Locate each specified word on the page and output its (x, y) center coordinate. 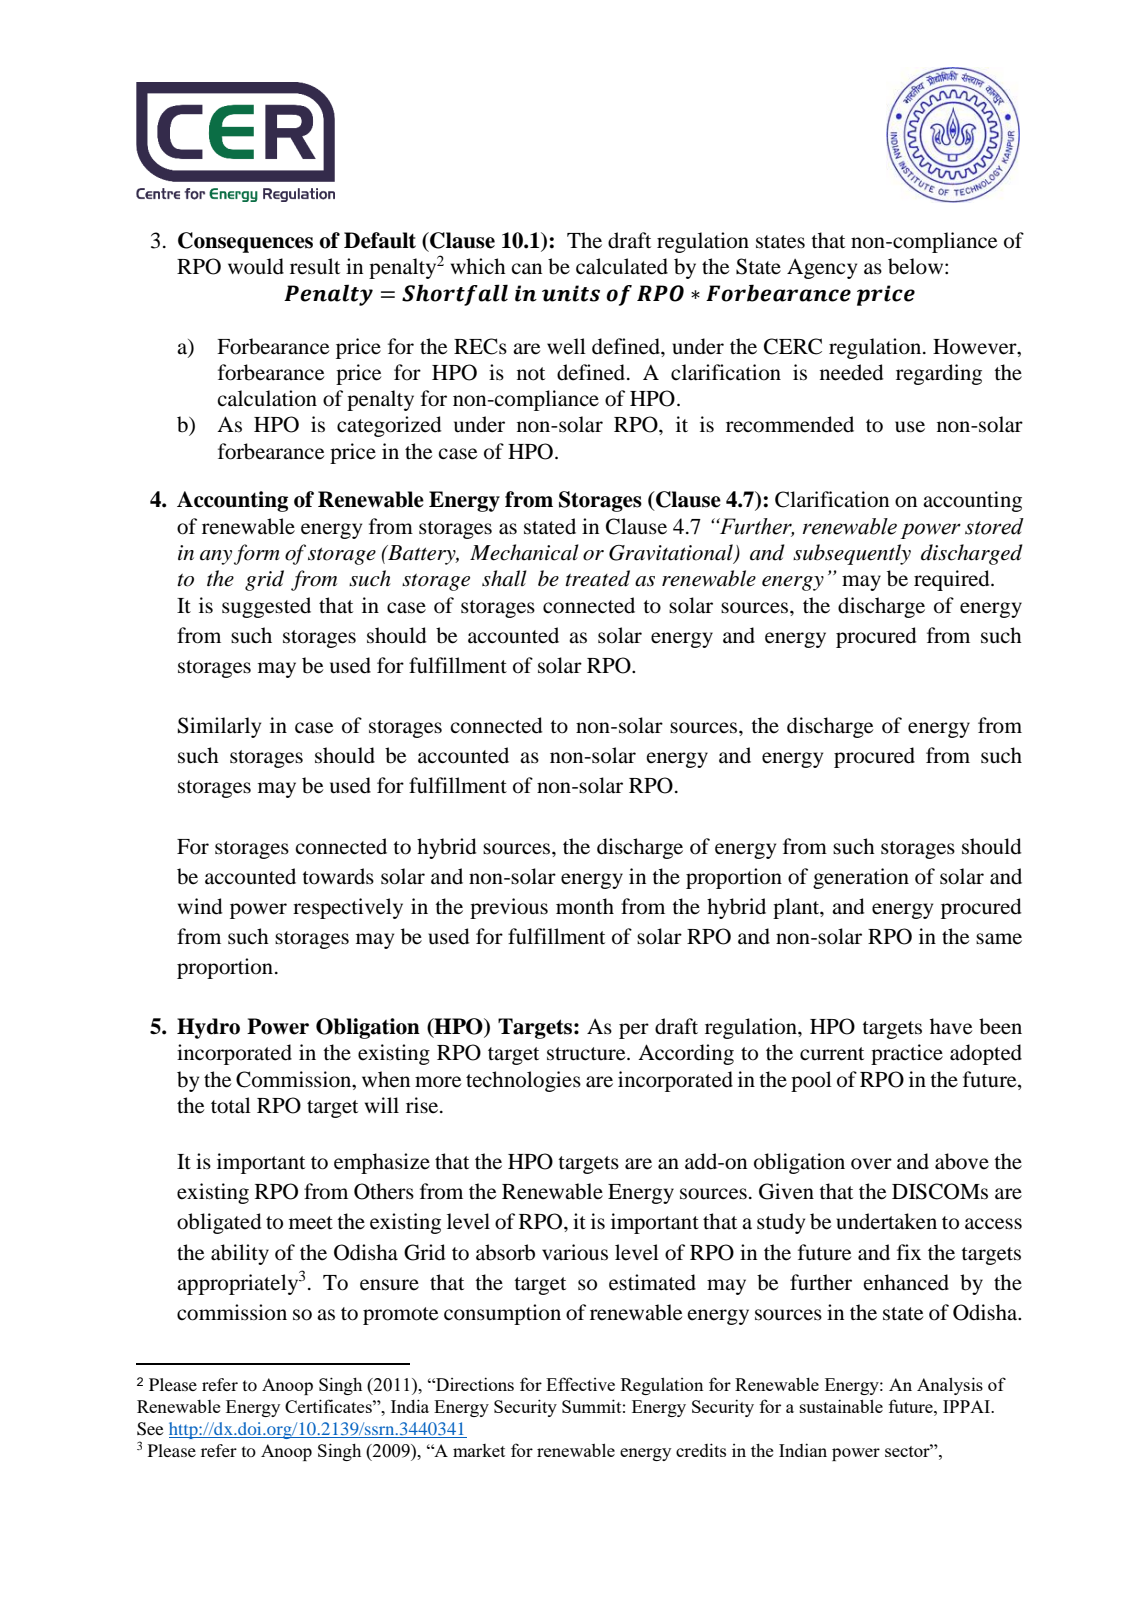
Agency (822, 269)
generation (861, 878)
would (256, 266)
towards (338, 876)
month (585, 906)
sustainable (841, 1406)
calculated (622, 266)
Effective (580, 1384)
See (150, 1429)
